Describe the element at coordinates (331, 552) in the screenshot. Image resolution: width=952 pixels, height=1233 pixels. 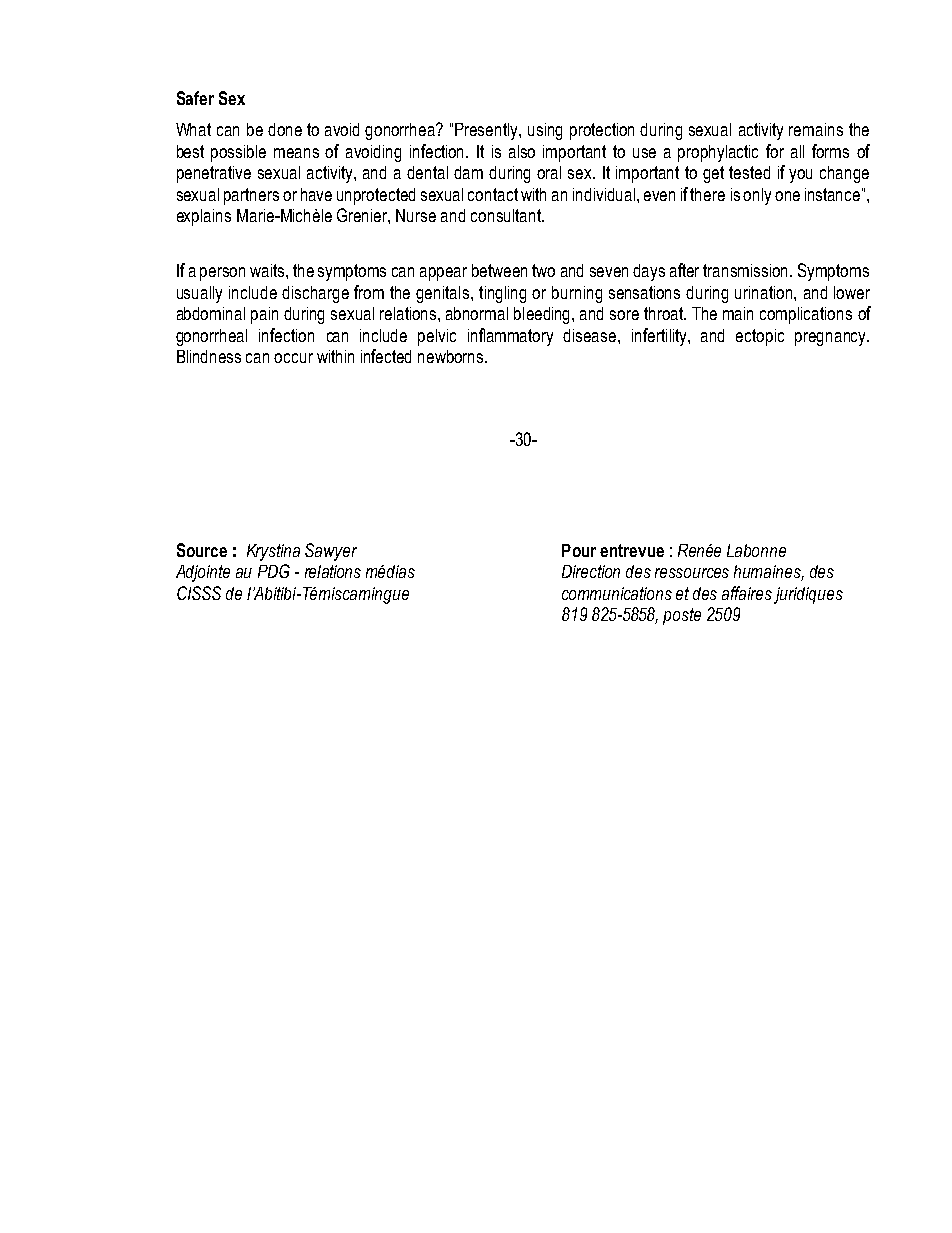
I see `Sawyer` at that location.
